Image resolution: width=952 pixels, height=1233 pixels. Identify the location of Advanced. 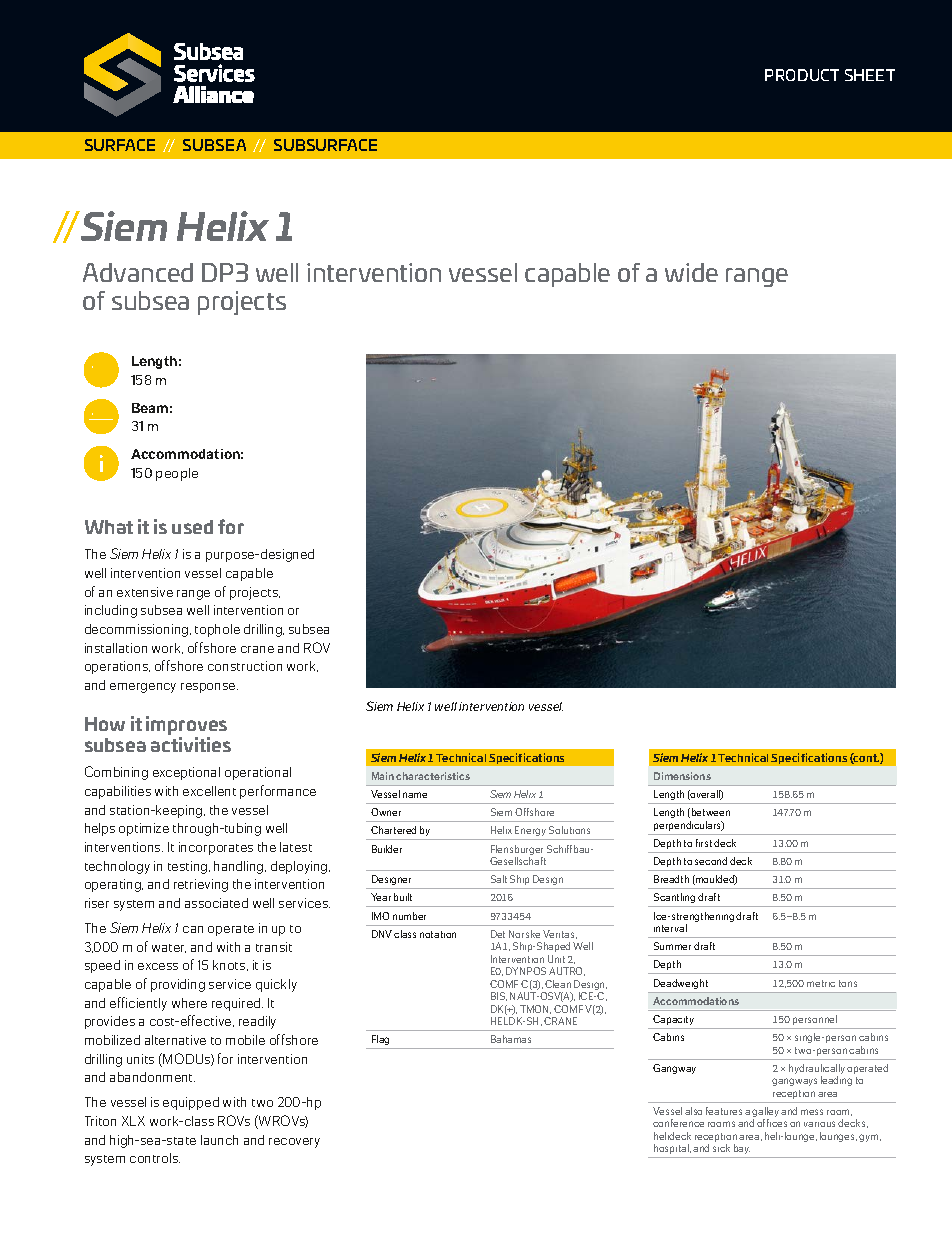
(138, 272).
